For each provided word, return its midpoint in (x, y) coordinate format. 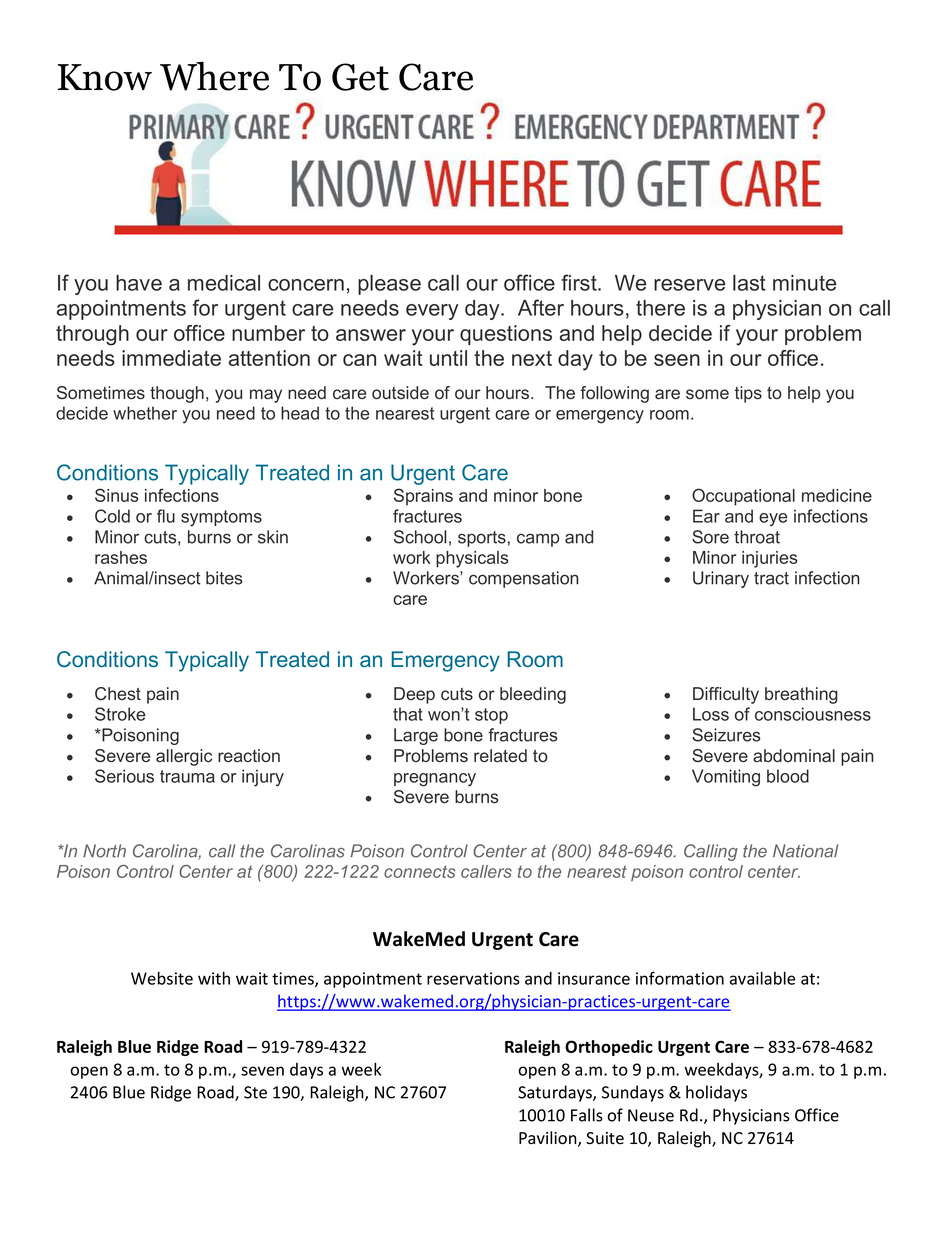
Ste (255, 1092)
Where (214, 76)
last (749, 283)
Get (360, 77)
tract (771, 578)
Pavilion (549, 1139)
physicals (472, 559)
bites (224, 578)
